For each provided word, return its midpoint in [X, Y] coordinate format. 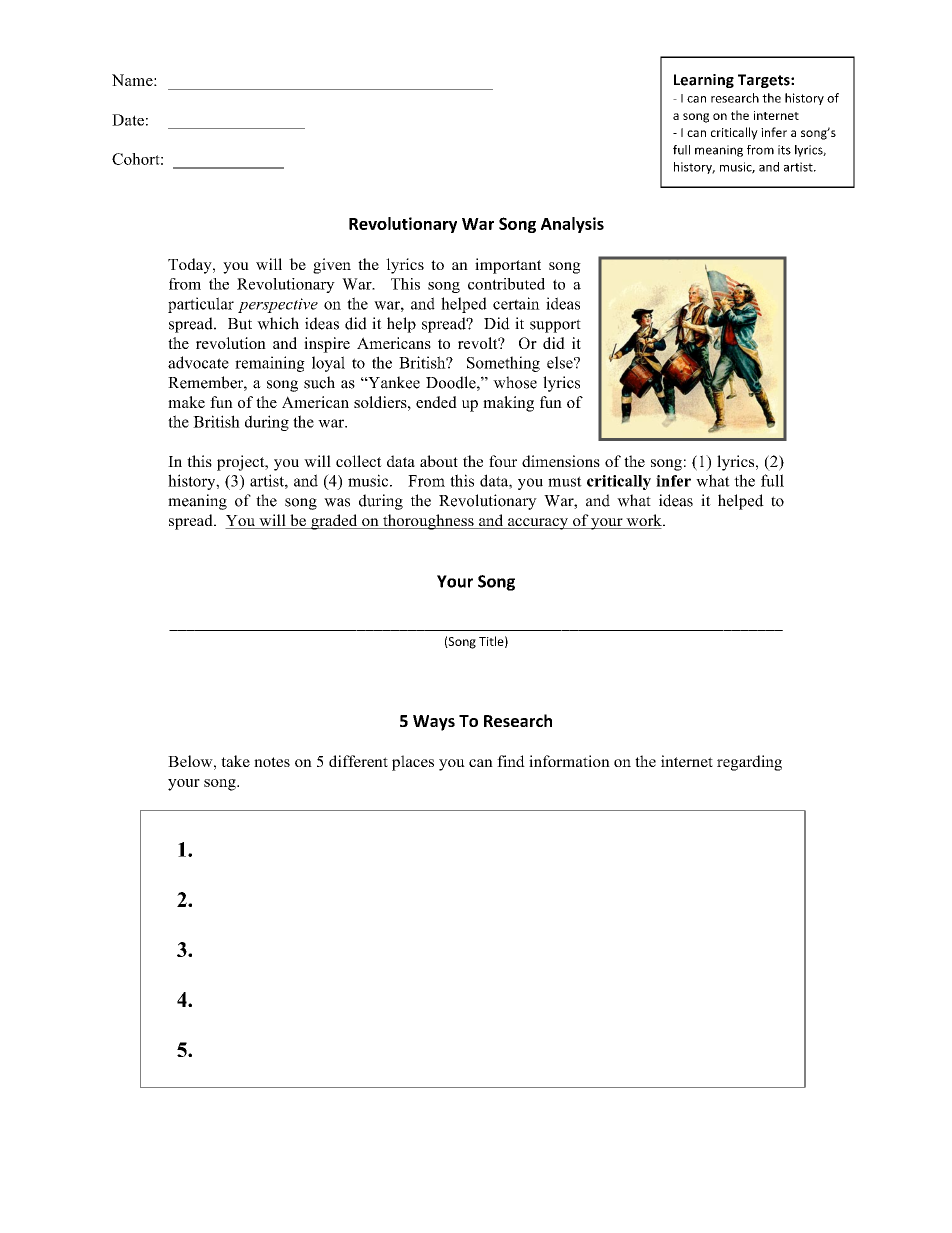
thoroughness [428, 522]
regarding [749, 763]
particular [201, 305]
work [644, 521]
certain [516, 303]
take [235, 761]
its [784, 150]
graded [334, 522]
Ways [434, 723]
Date [128, 120]
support [555, 326]
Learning [704, 81]
